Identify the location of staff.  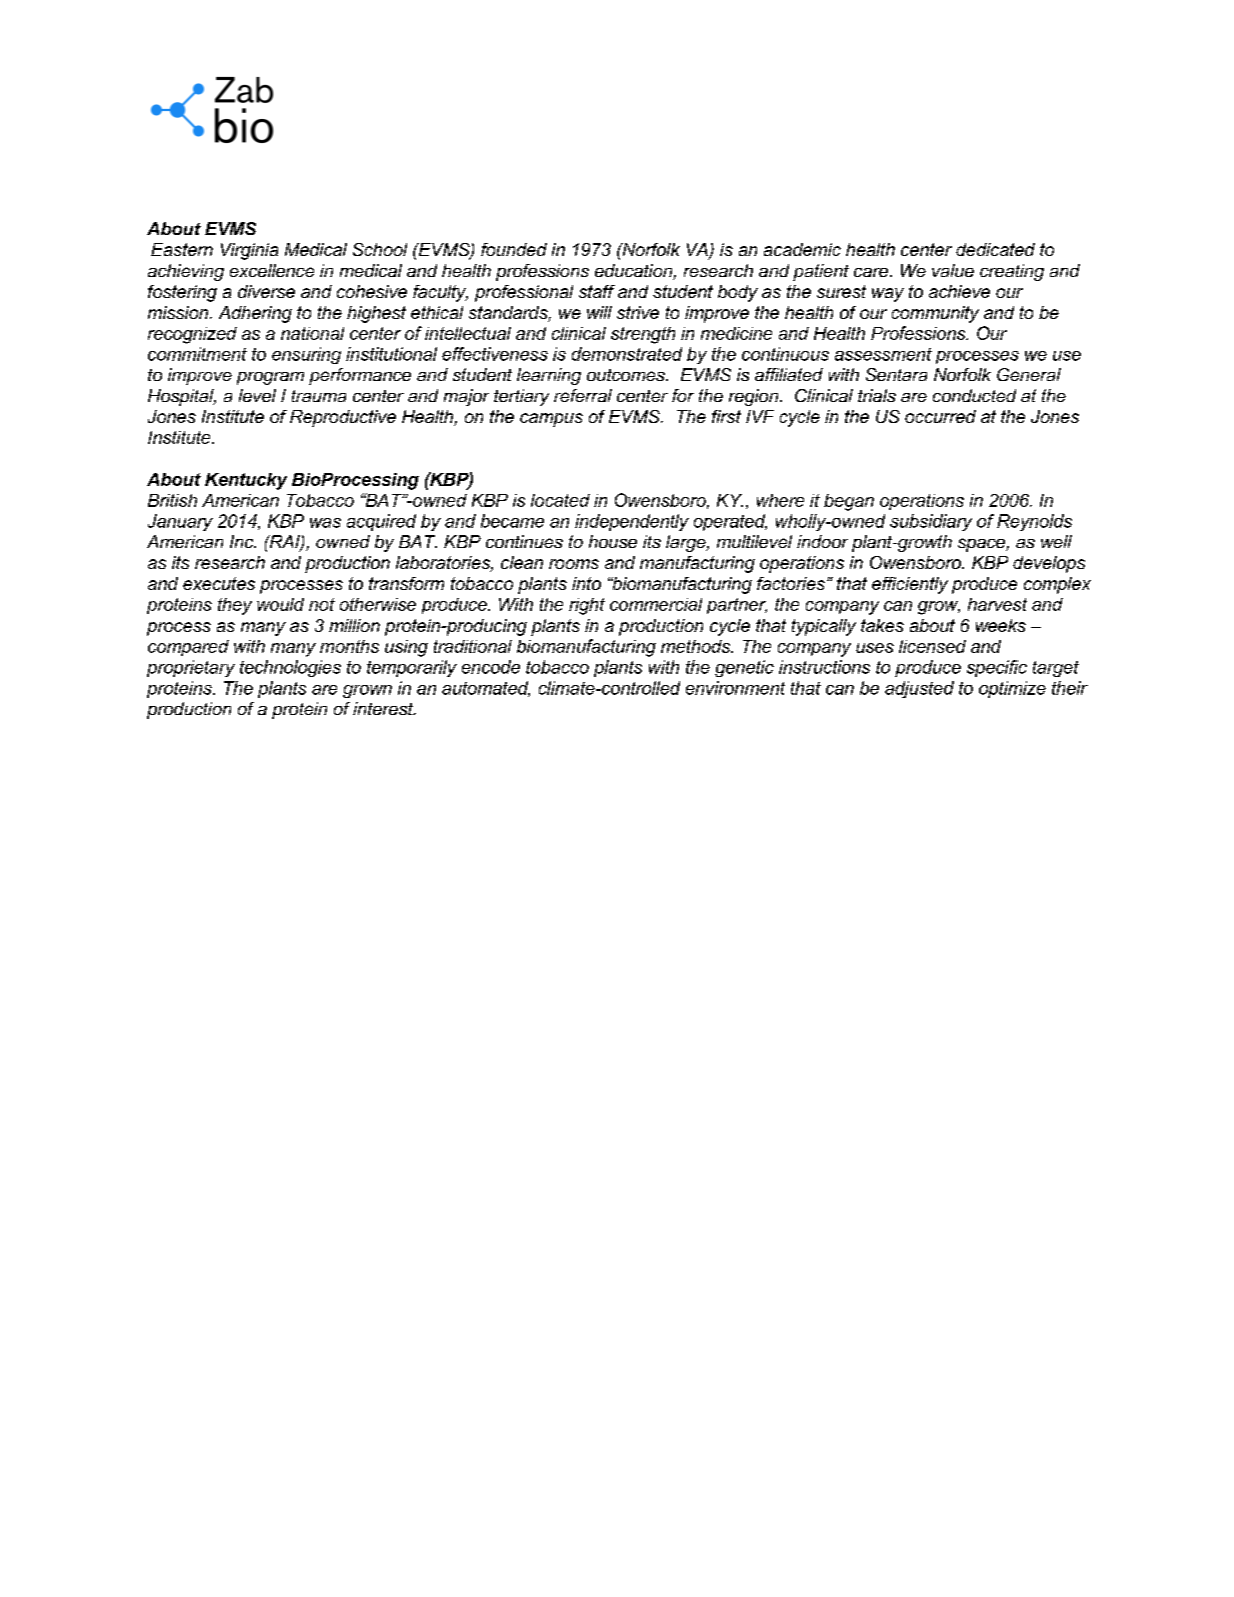
(597, 291).
